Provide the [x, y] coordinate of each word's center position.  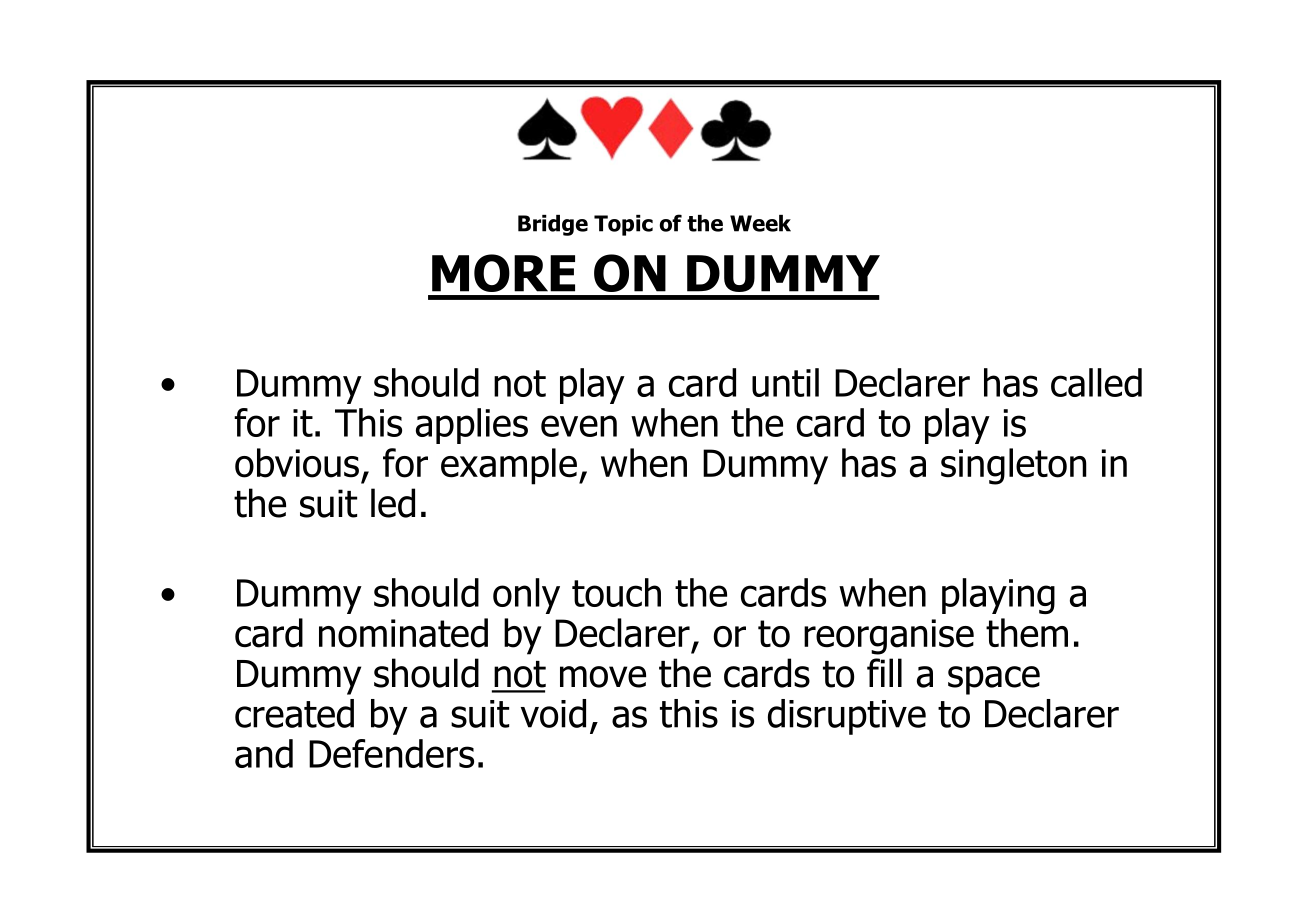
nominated [403, 633]
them [1027, 633]
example [509, 466]
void [553, 713]
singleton [1014, 466]
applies [472, 426]
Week [760, 223]
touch [616, 592]
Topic [623, 225]
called [1096, 382]
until [785, 382]
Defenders [391, 753]
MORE [503, 273]
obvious [297, 463]
